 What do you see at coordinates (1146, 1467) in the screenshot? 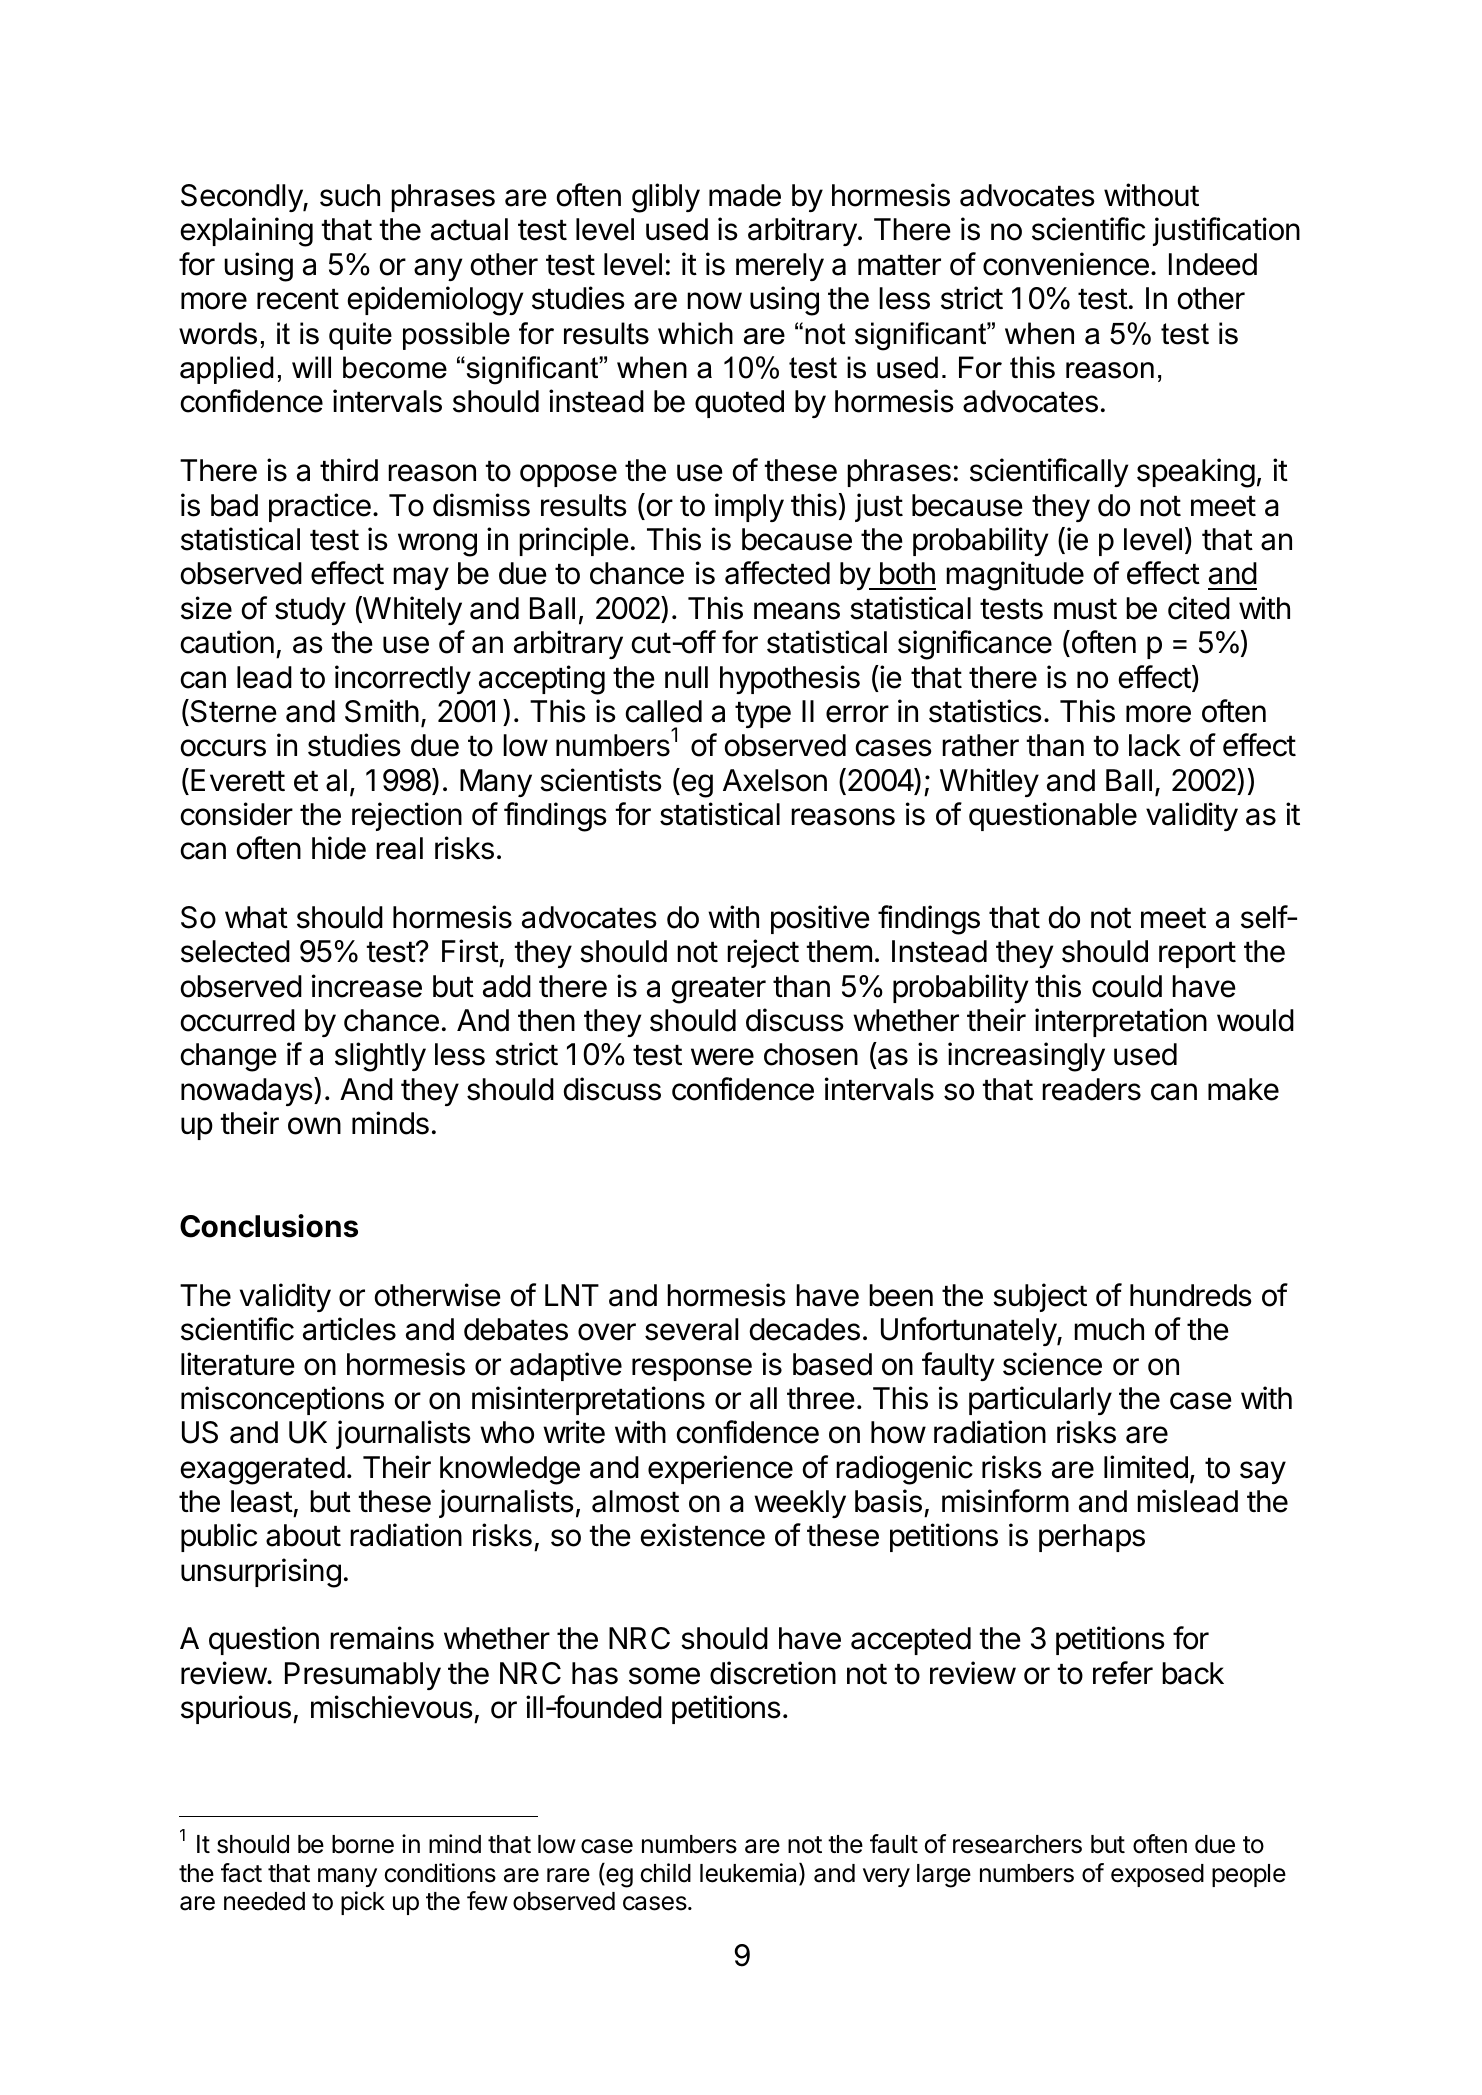
I see `limited` at bounding box center [1146, 1467].
